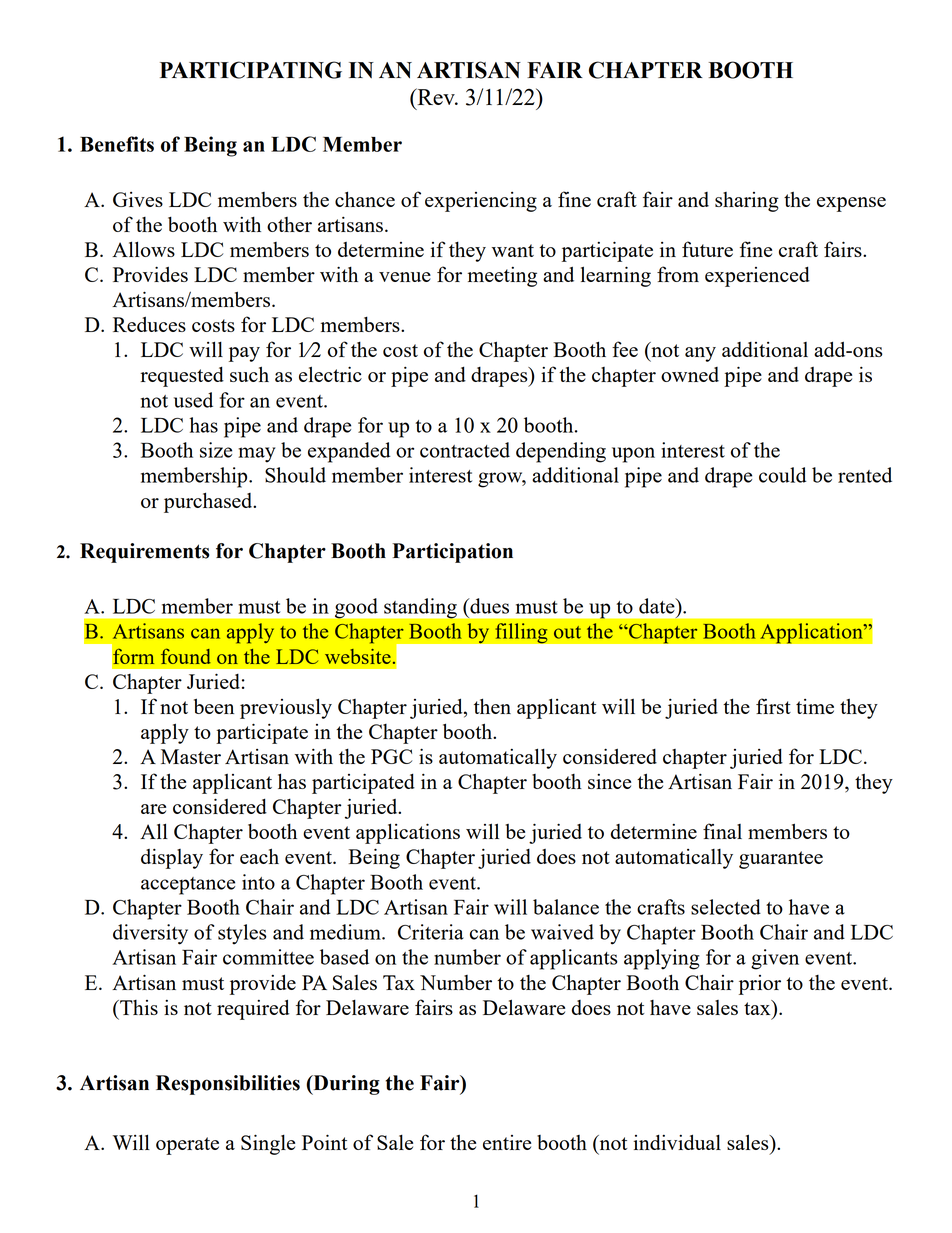 This image has width=952, height=1233. What do you see at coordinates (507, 1142) in the image?
I see `entire` at bounding box center [507, 1142].
